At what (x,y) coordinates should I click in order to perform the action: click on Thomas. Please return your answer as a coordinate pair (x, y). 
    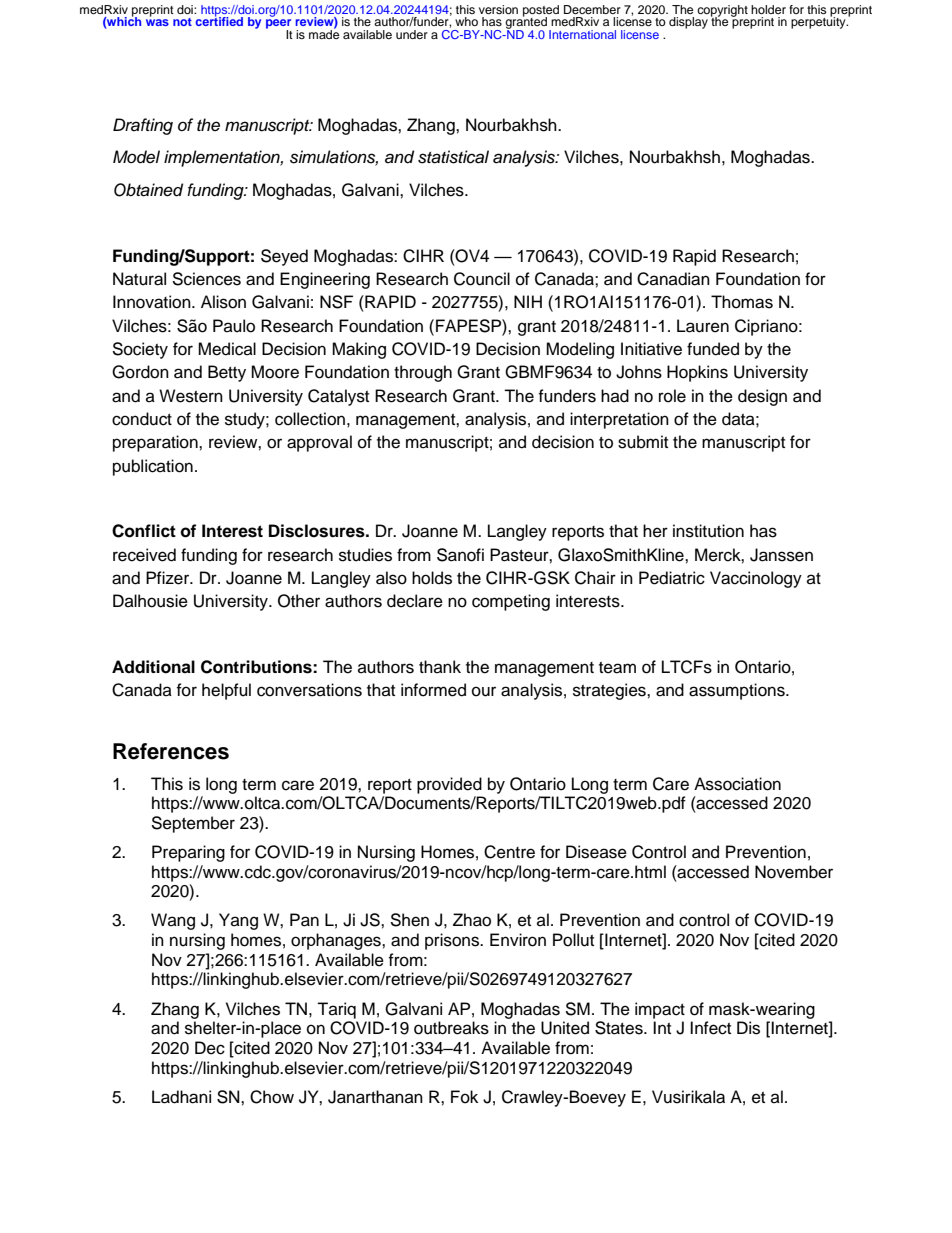
    Looking at the image, I should click on (742, 302).
